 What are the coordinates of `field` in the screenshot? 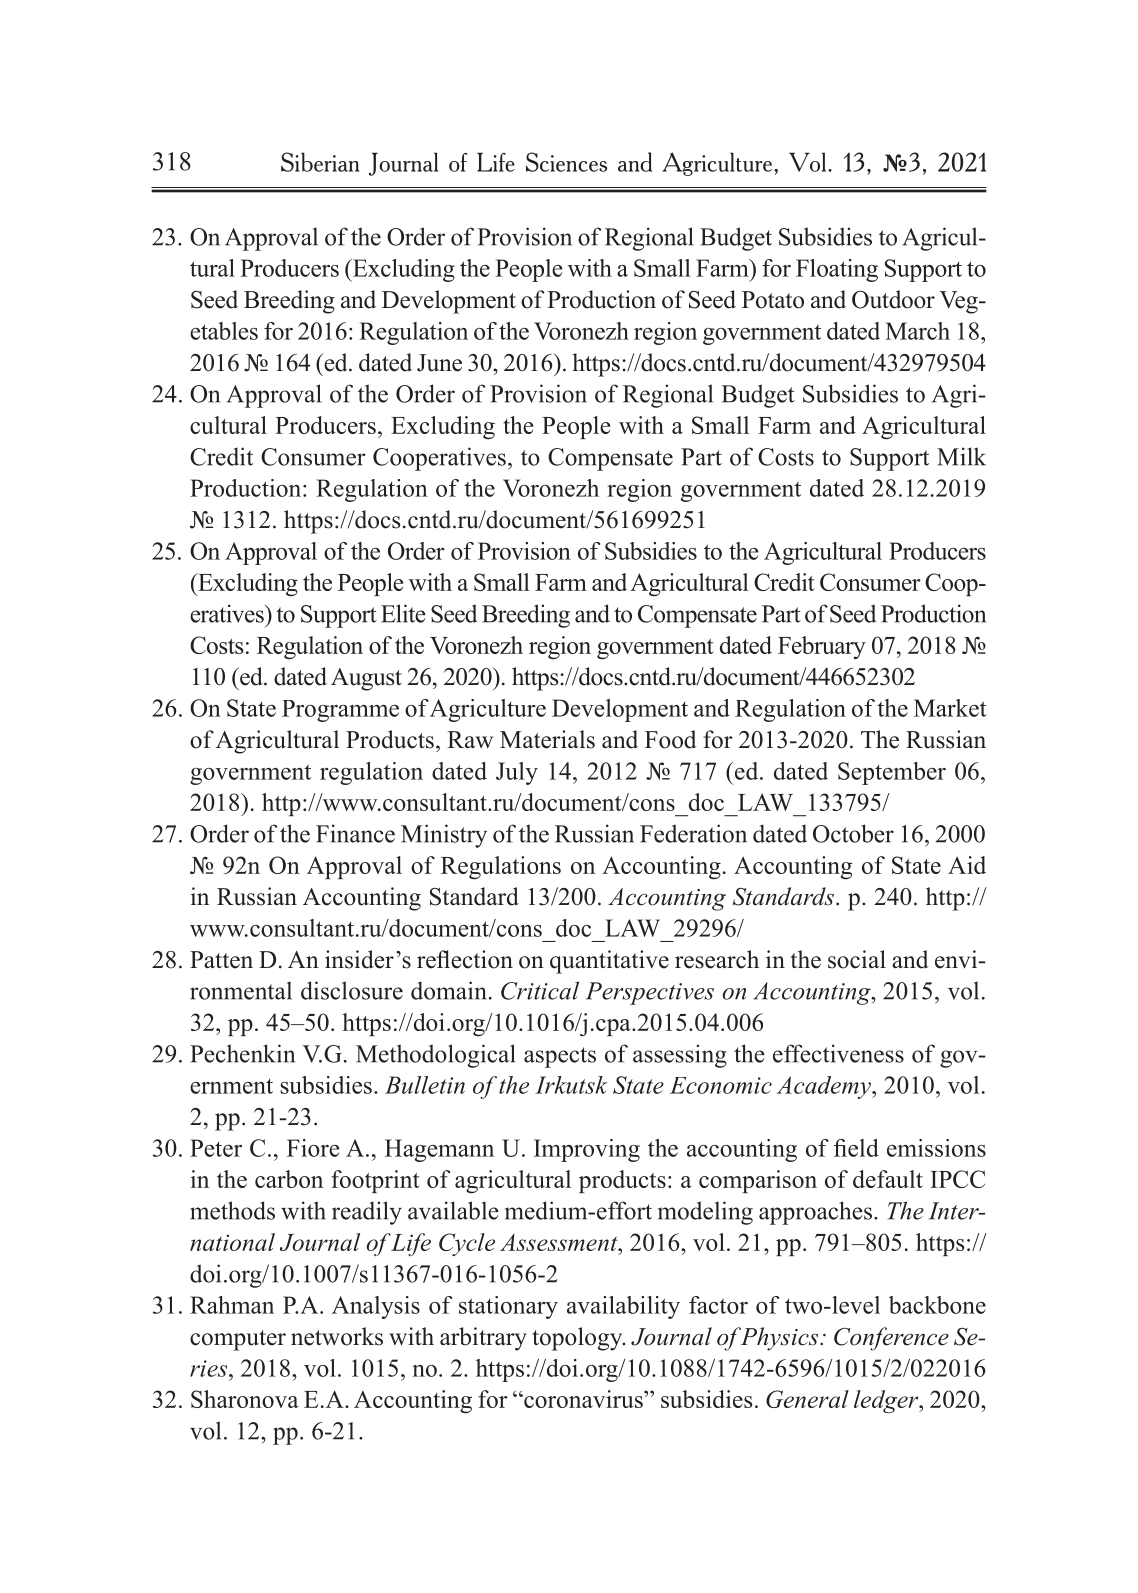 It's located at (856, 1148).
